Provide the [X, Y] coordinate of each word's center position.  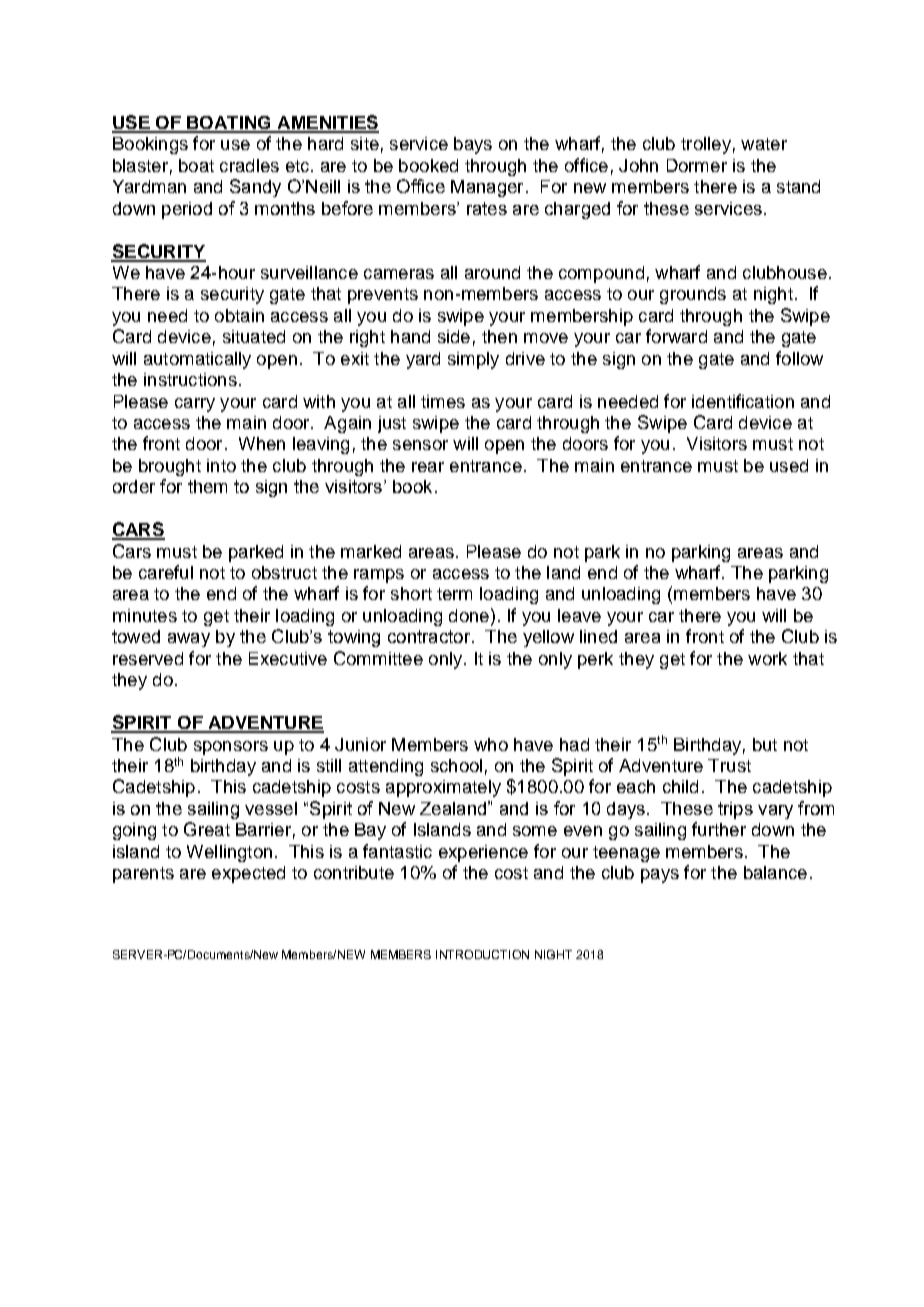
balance [775, 872]
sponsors [231, 748]
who [491, 744]
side [454, 336]
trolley [706, 145]
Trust [729, 765]
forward [676, 336]
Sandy [255, 188]
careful [166, 572]
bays [473, 145]
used [789, 465]
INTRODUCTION [482, 954]
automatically [197, 360]
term [454, 594]
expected [248, 874]
